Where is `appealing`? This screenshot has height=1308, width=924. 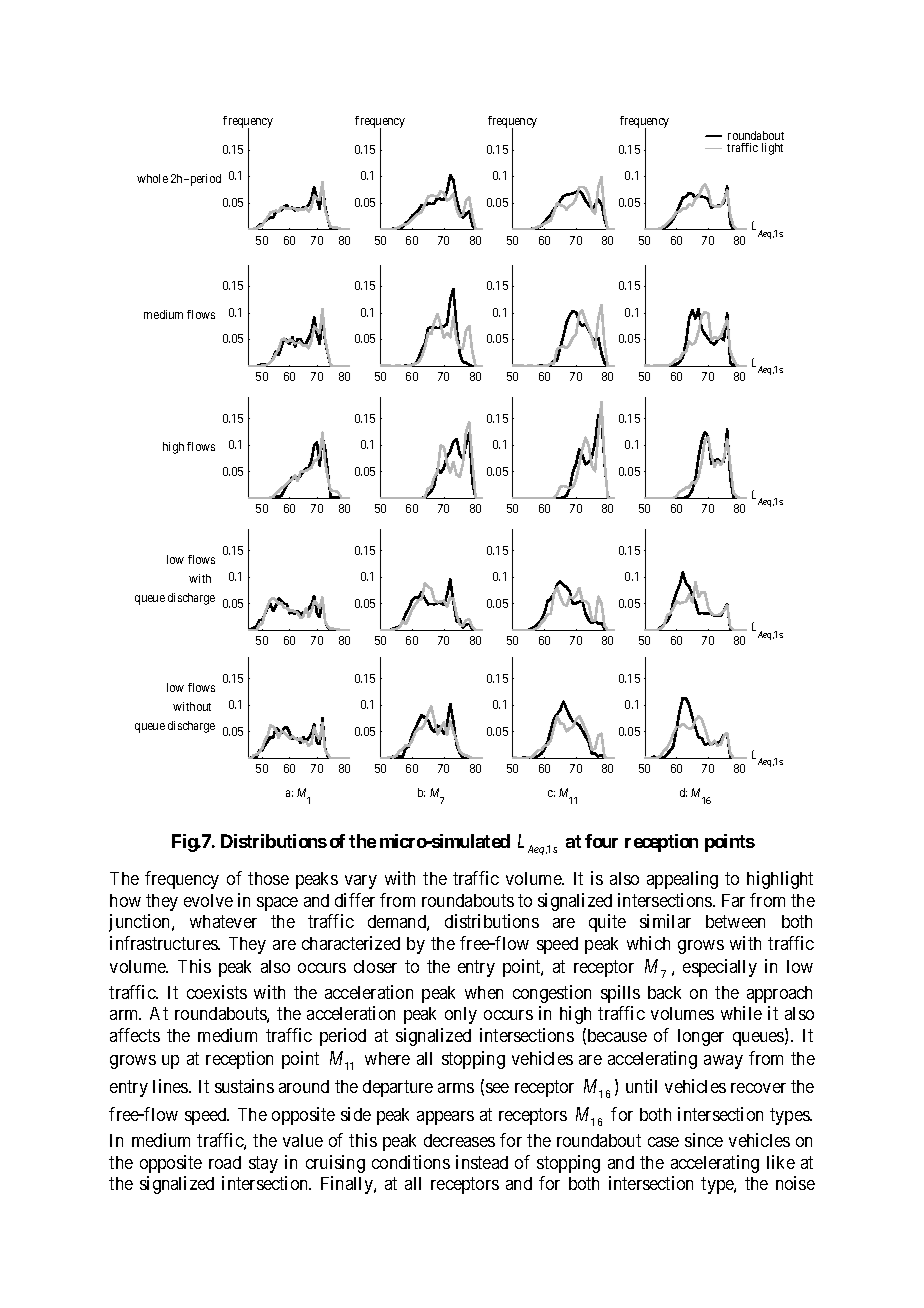 appealing is located at coordinates (682, 880).
